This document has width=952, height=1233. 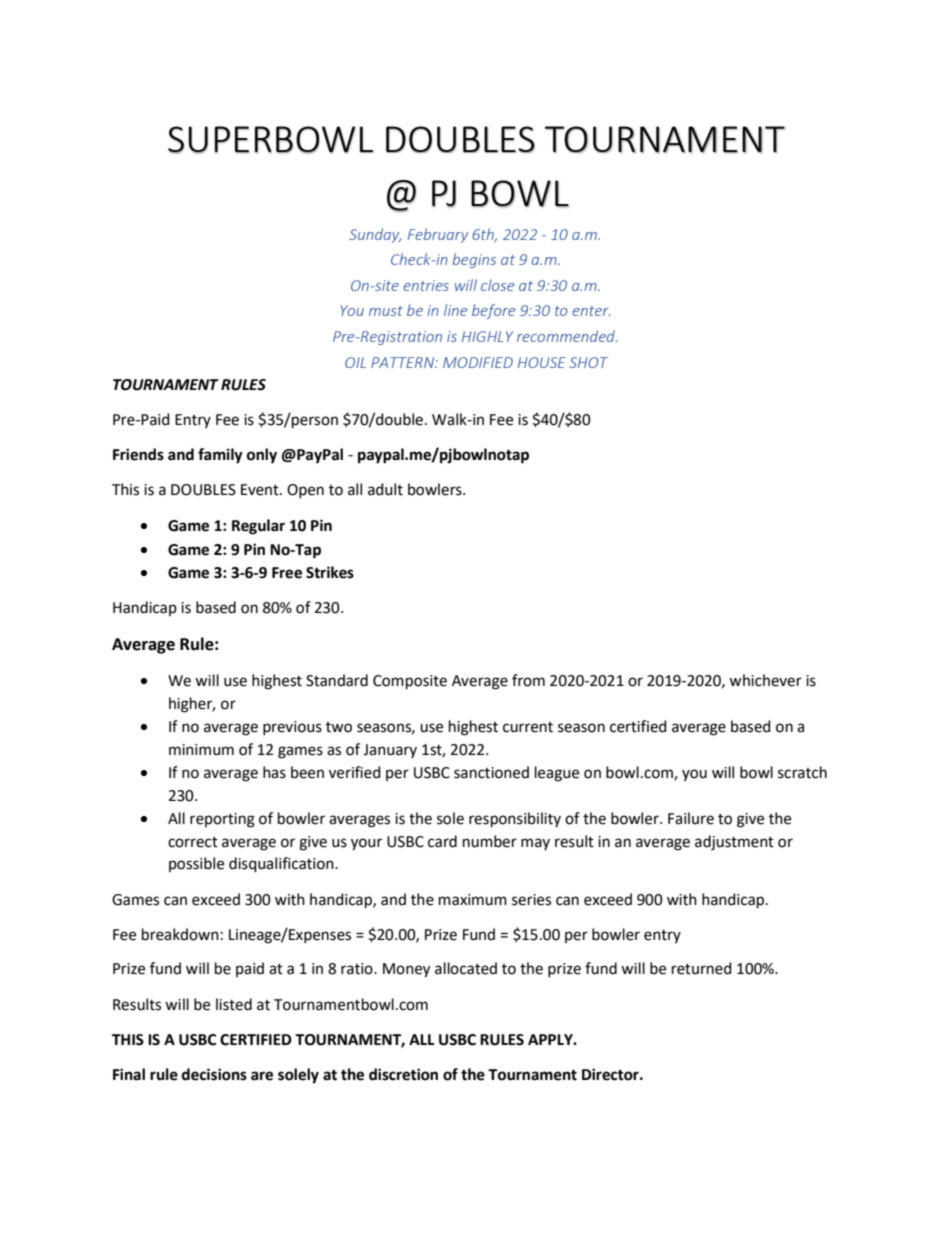 I want to click on enter, so click(x=591, y=311).
